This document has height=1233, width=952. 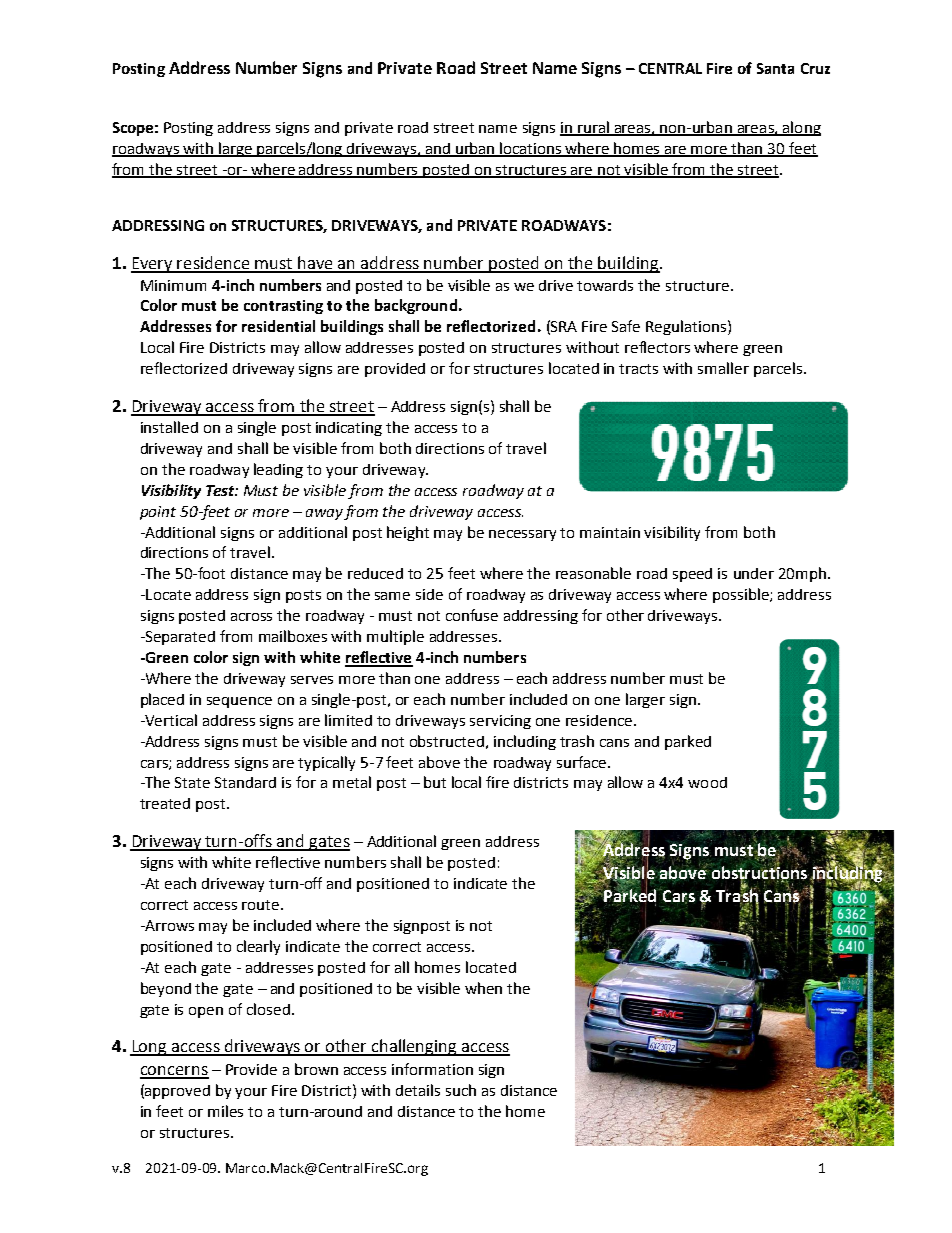 I want to click on under, so click(x=754, y=573).
